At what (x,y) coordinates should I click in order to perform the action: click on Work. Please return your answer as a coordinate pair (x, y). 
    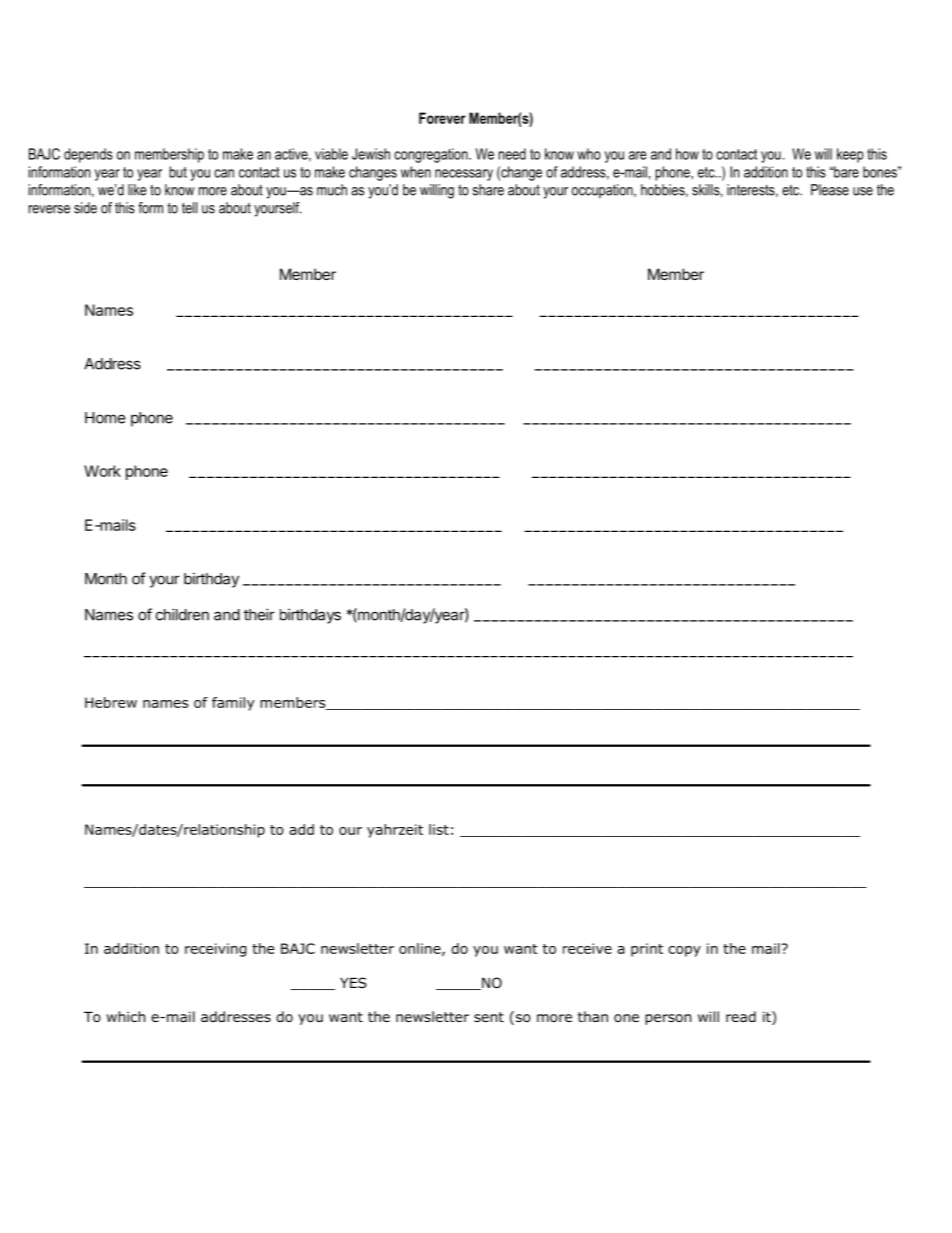
    Looking at the image, I should click on (102, 471).
